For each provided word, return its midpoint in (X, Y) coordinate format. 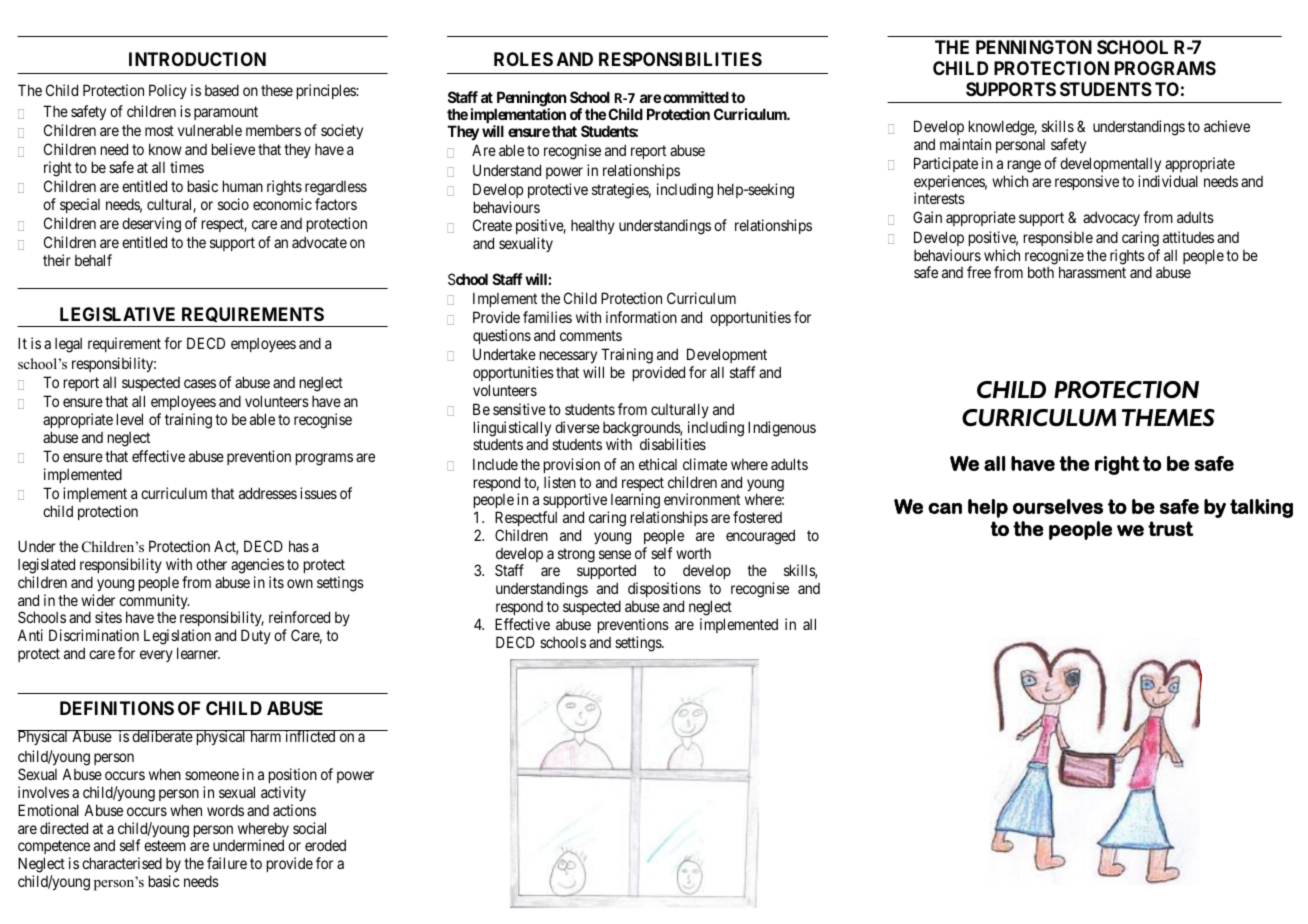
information (641, 317)
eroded (325, 845)
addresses (268, 493)
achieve (1227, 126)
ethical (658, 464)
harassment (1092, 272)
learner (198, 653)
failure (227, 863)
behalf (93, 260)
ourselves (1058, 506)
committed (696, 97)
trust (1171, 528)
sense (615, 554)
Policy (168, 91)
